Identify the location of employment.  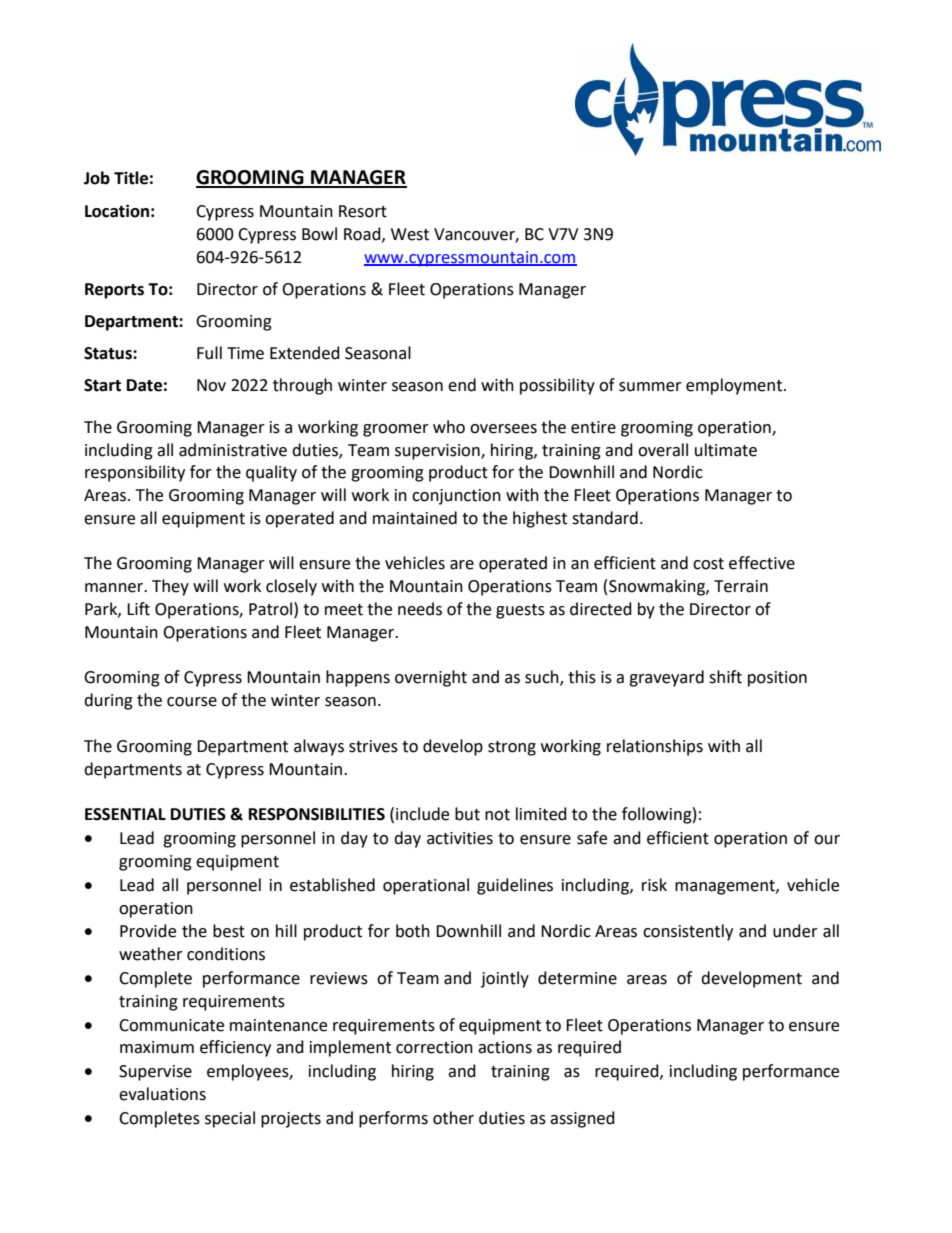
(734, 386).
